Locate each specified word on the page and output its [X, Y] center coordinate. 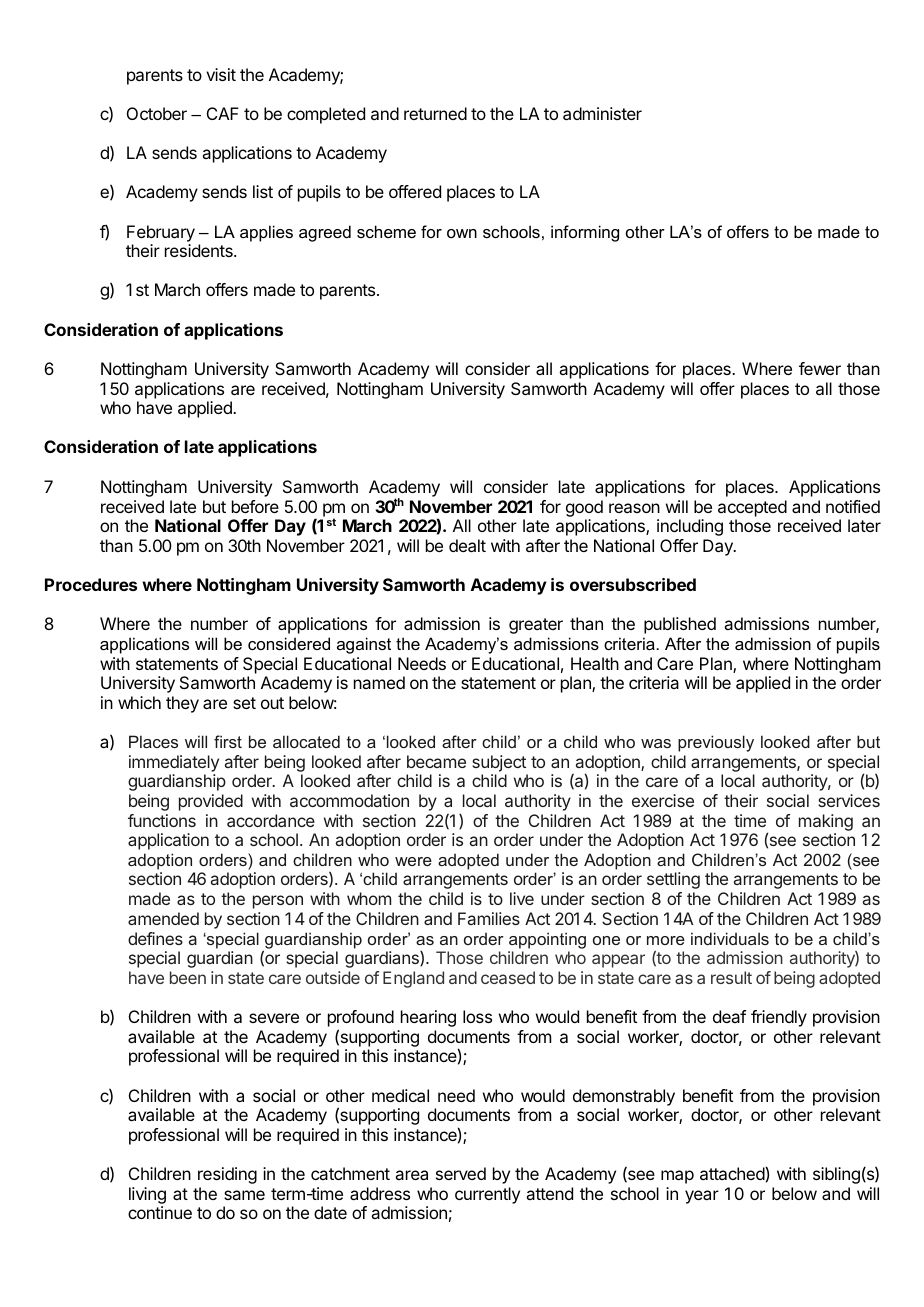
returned [435, 113]
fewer [820, 368]
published [680, 625]
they [182, 704]
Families [489, 918]
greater [536, 626]
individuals [730, 938]
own [462, 233]
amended [163, 918]
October [157, 113]
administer [602, 113]
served [461, 1173]
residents [200, 250]
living [147, 1195]
